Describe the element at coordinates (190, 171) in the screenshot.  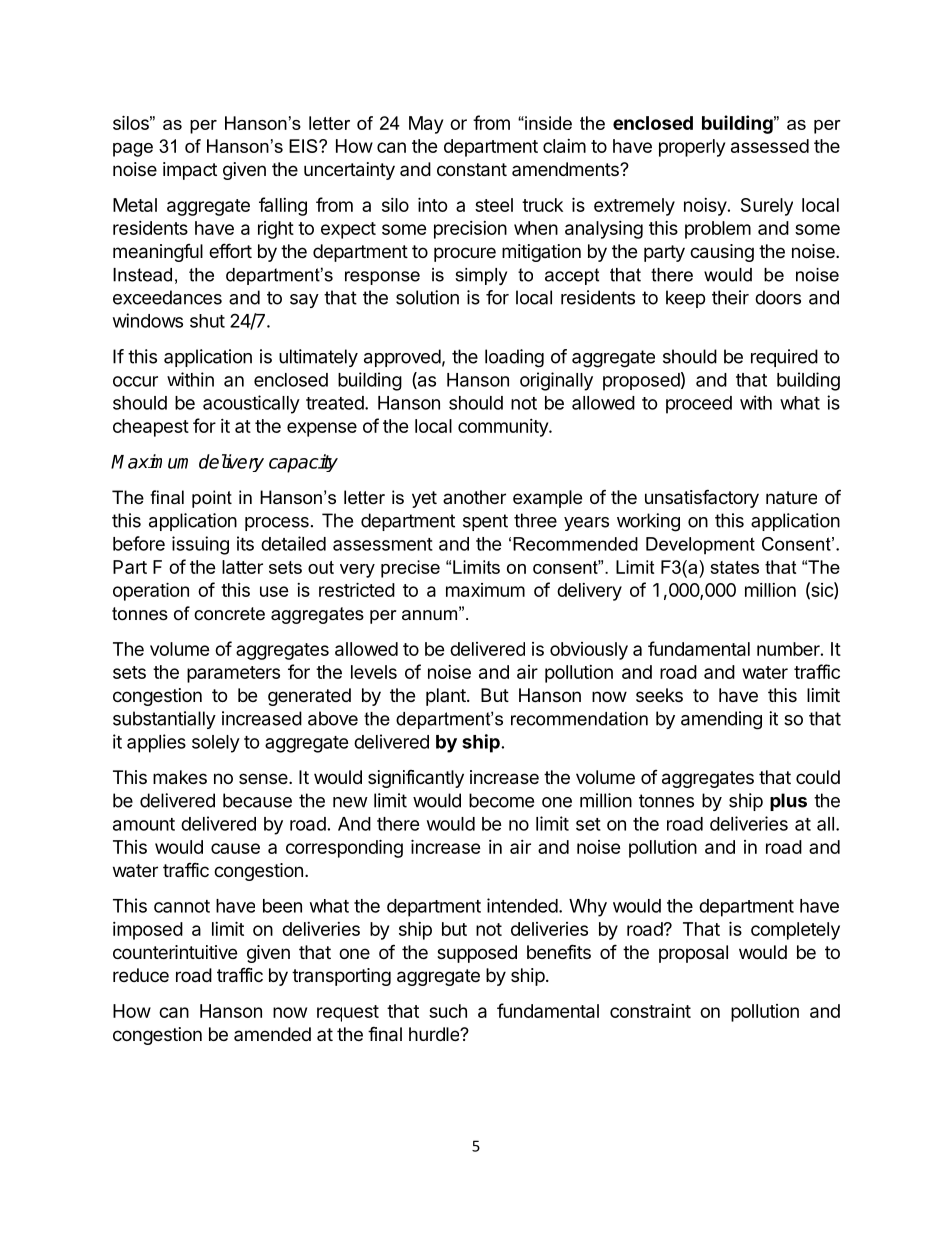
I see `impact` at that location.
